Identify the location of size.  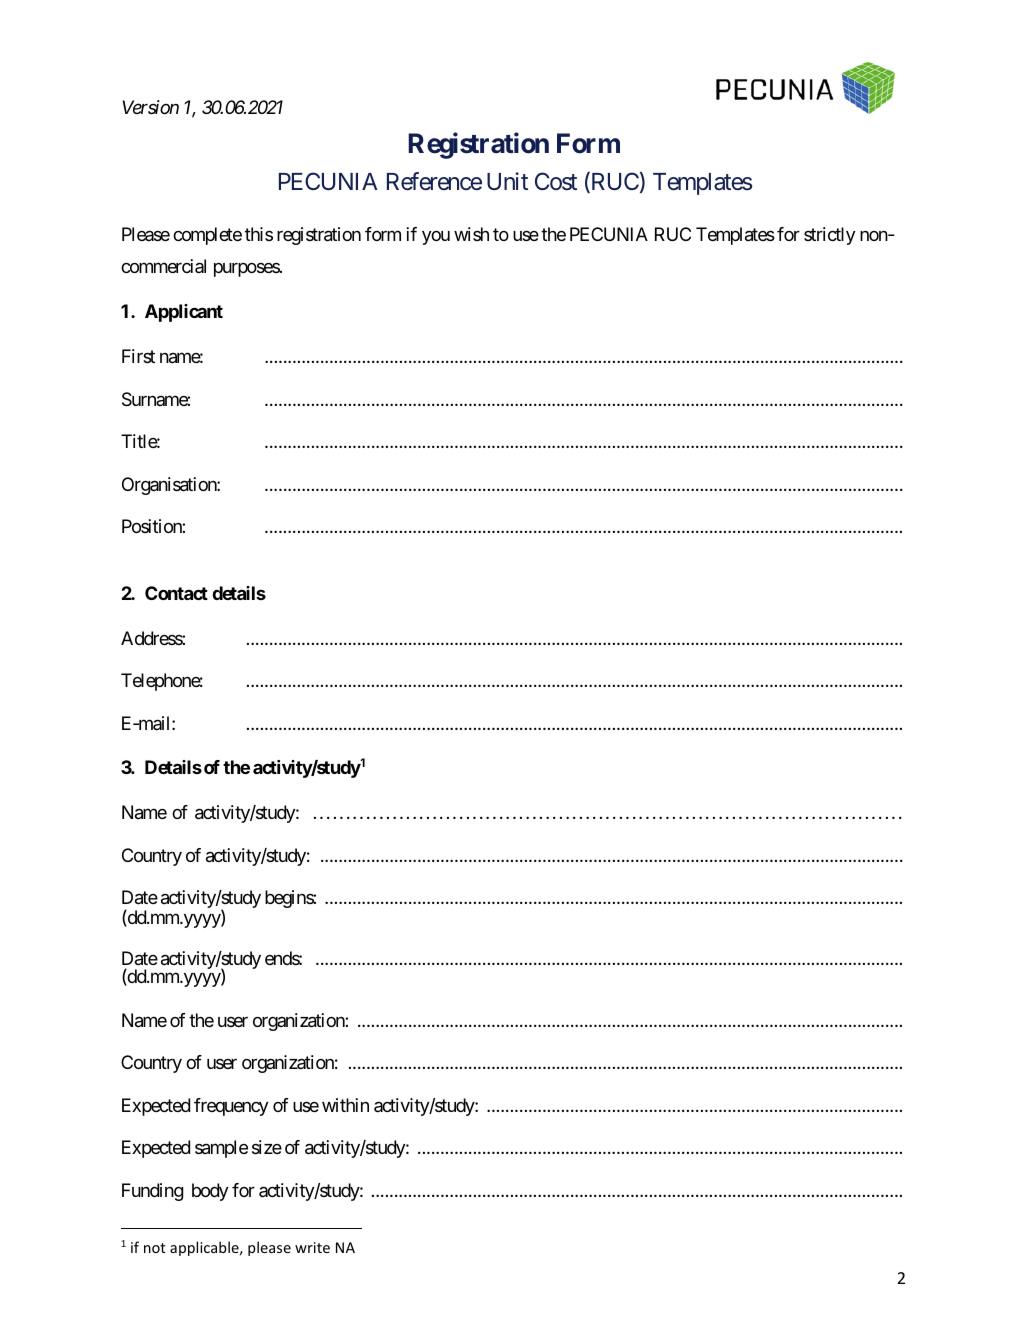
(267, 1147).
